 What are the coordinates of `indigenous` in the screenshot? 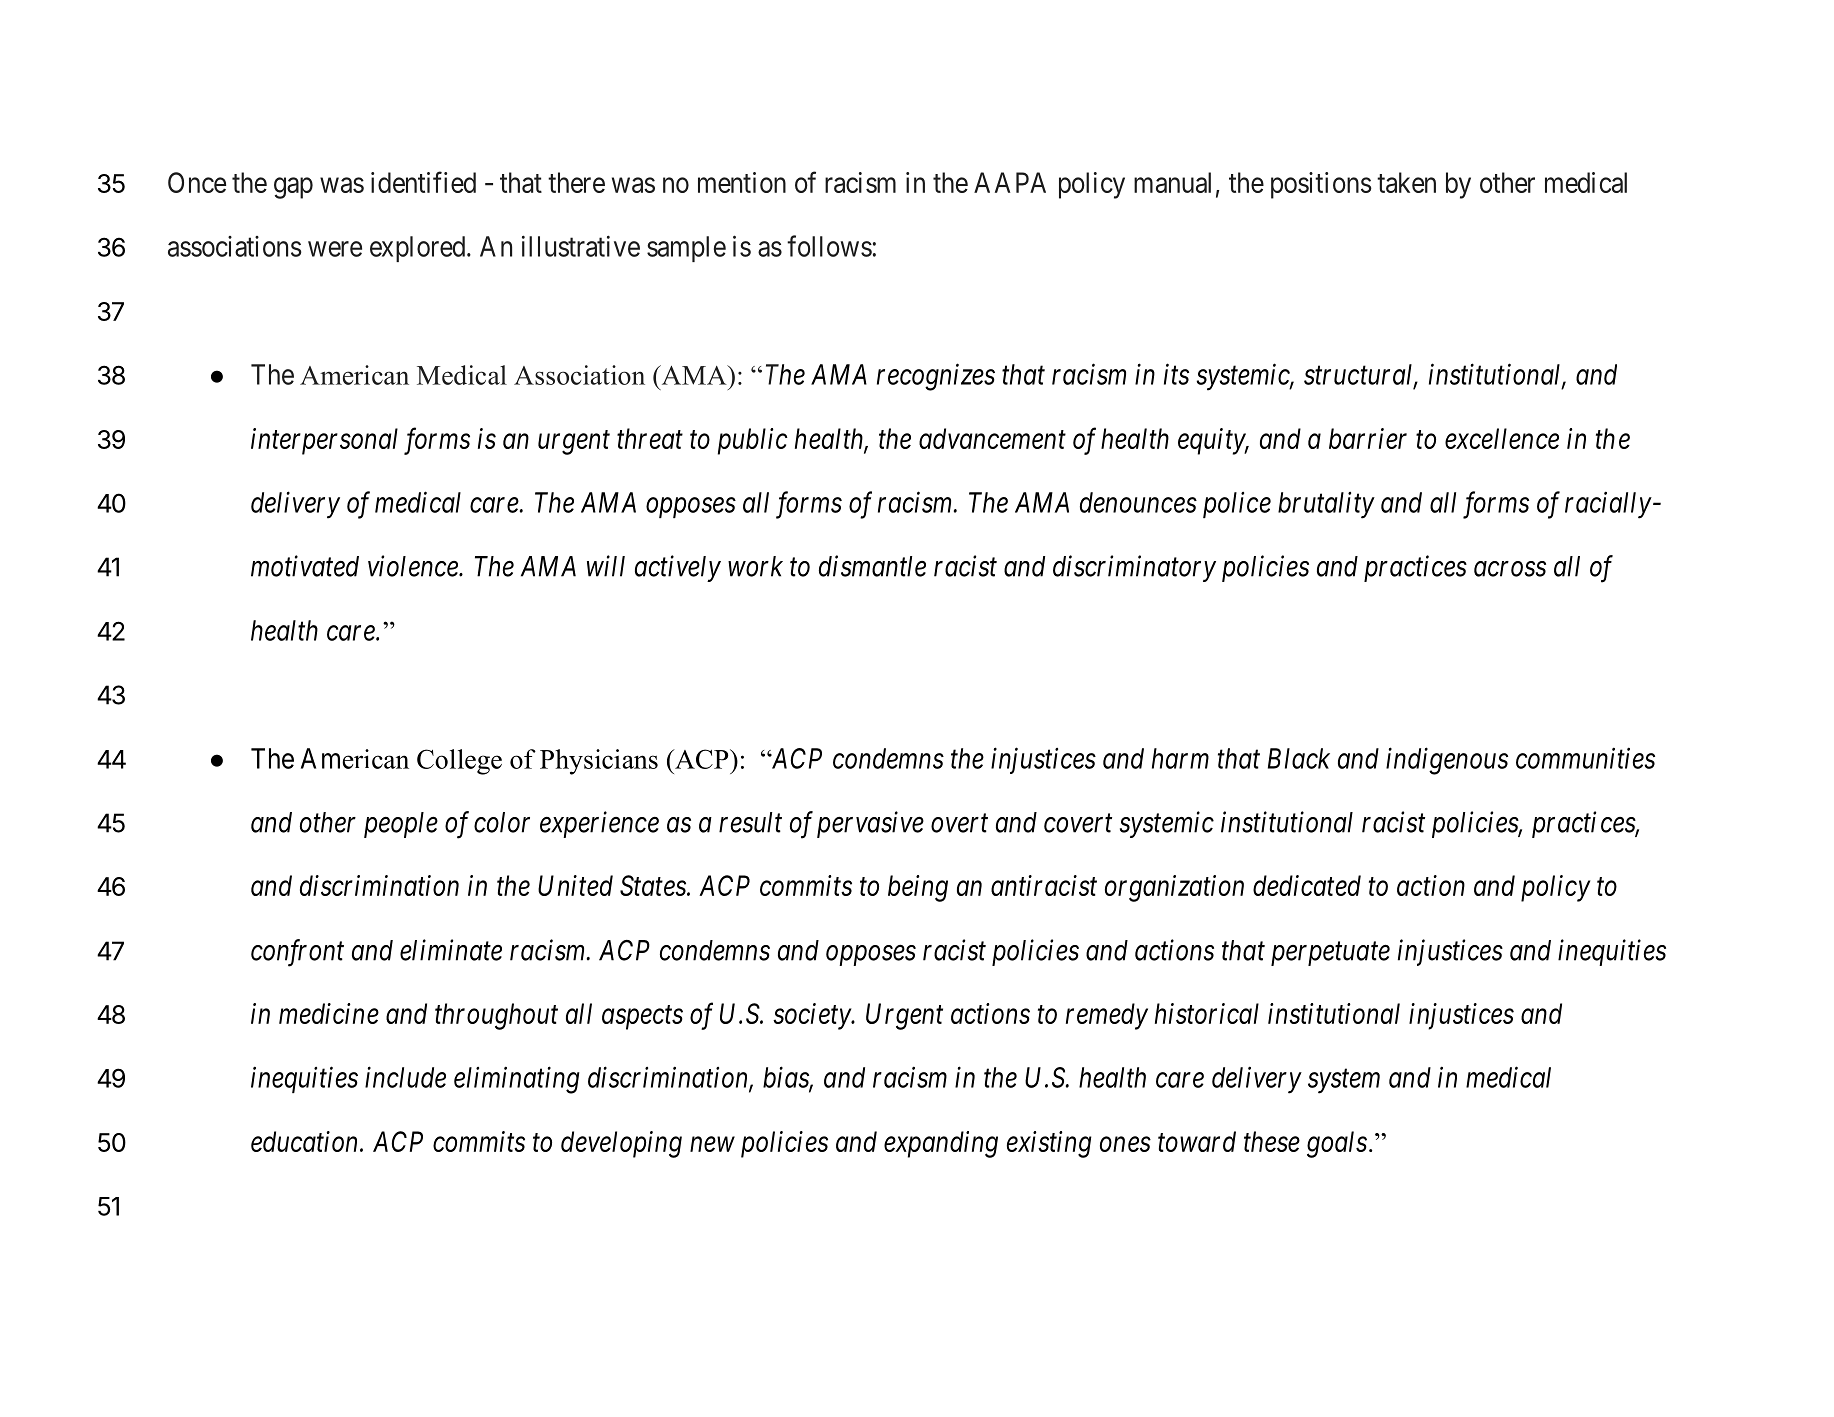 It's located at (1447, 761).
